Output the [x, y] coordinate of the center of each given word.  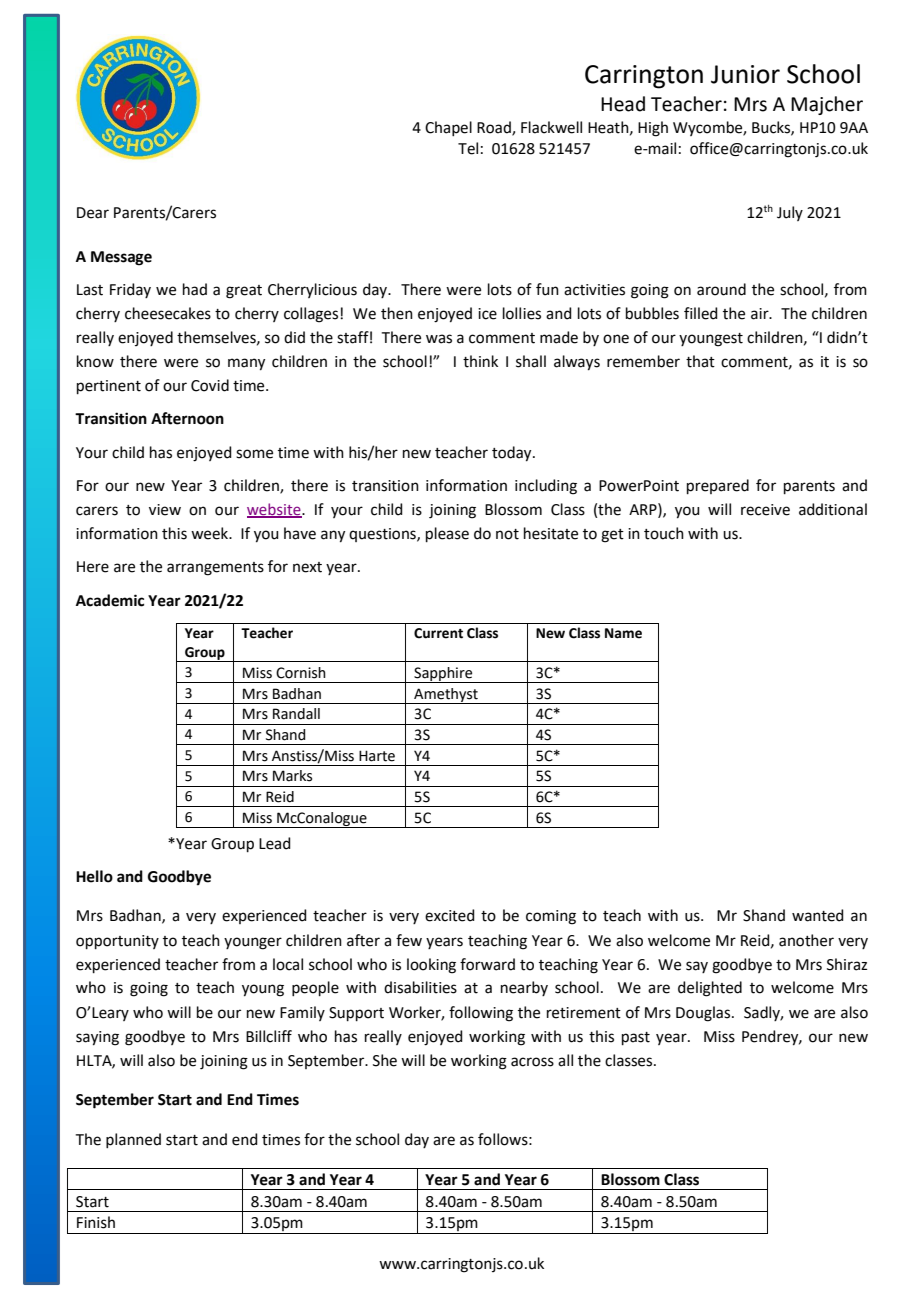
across [532, 1062]
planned [133, 1140]
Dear [93, 213]
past [636, 1038]
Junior [745, 74]
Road [495, 128]
